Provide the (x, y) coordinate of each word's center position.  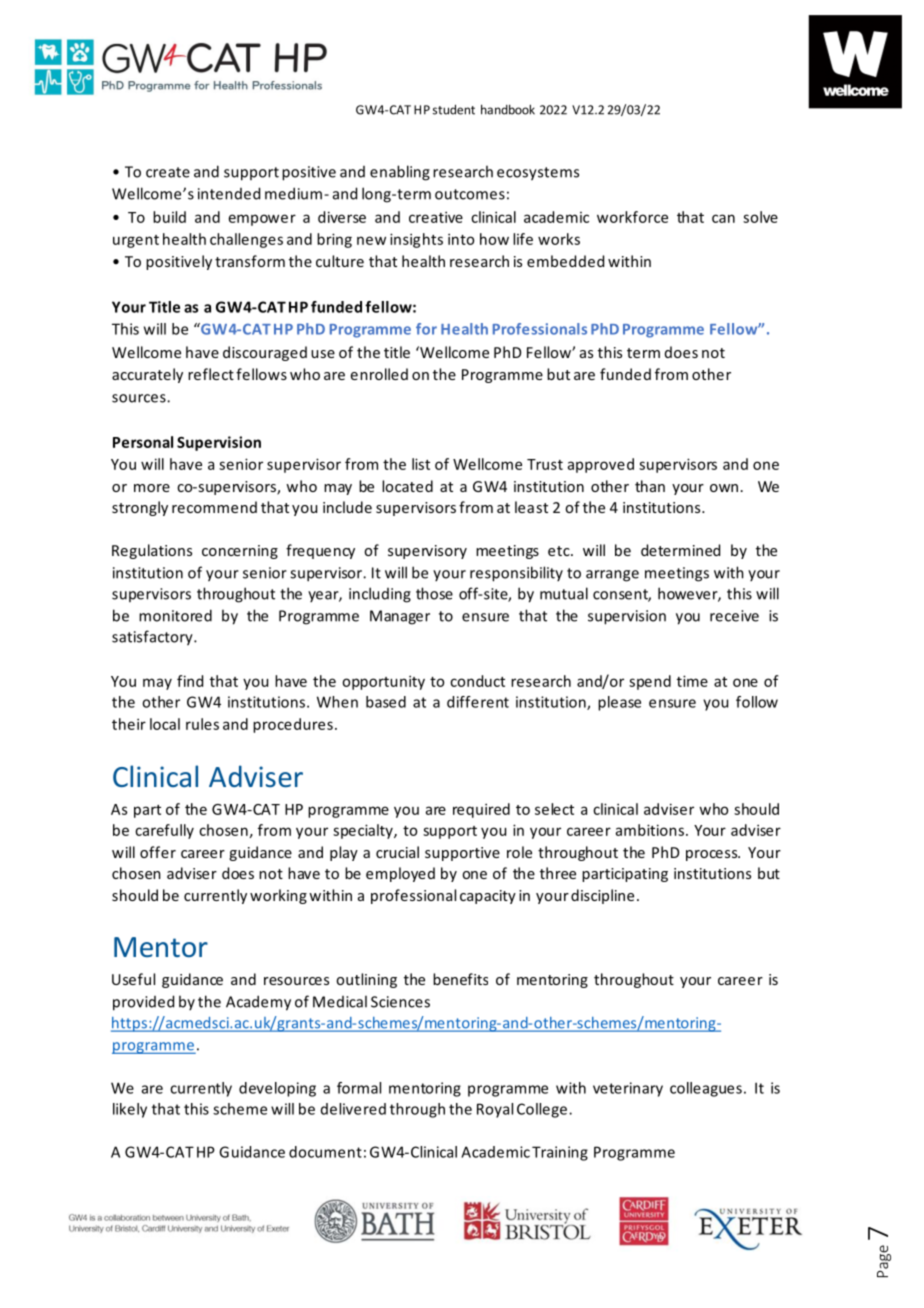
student (454, 109)
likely (130, 1110)
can (723, 218)
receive (734, 616)
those (434, 593)
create (168, 172)
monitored (175, 615)
